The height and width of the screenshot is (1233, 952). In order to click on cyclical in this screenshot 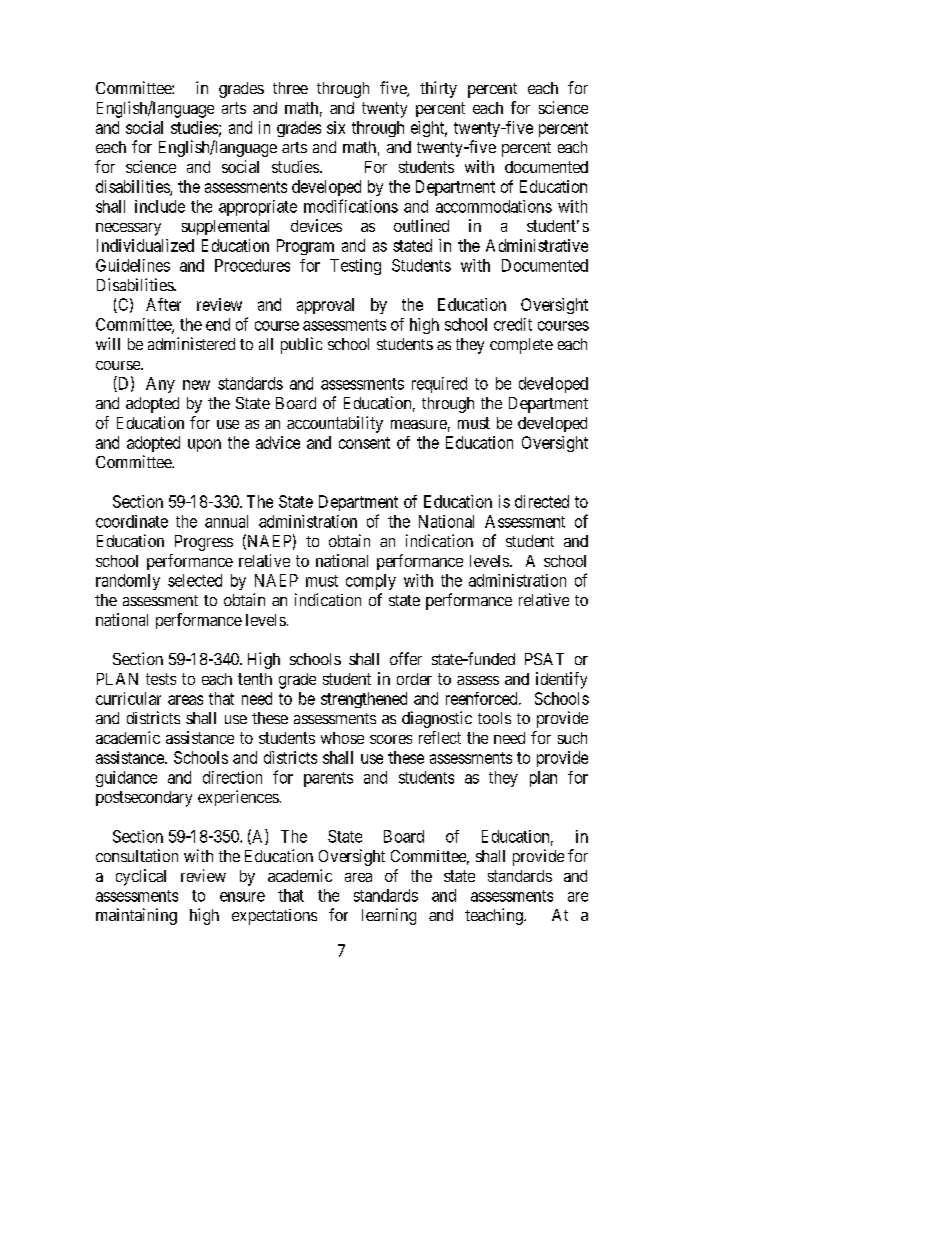, I will do `click(141, 877)`.
